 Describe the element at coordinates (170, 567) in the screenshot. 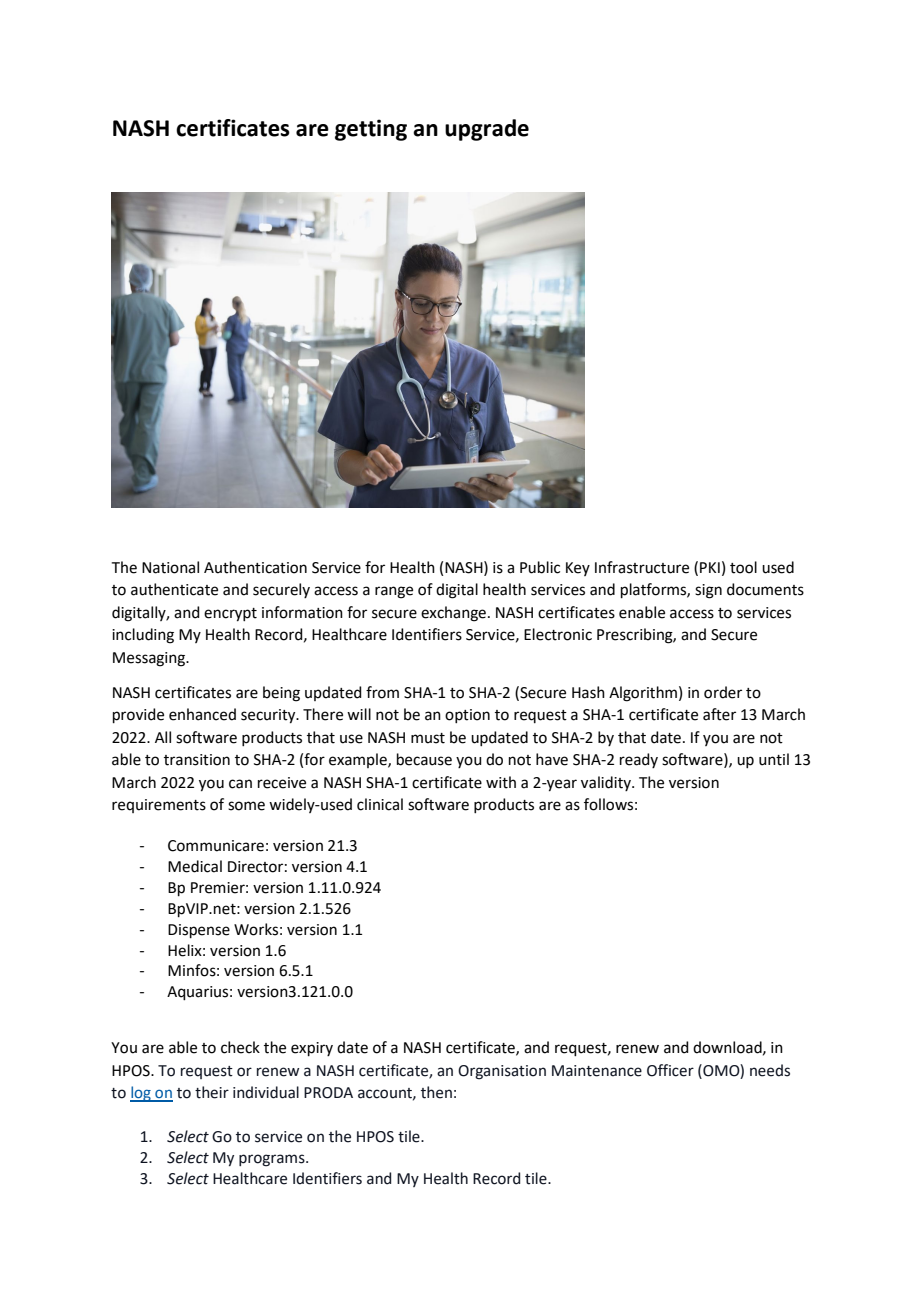

I see `National` at that location.
